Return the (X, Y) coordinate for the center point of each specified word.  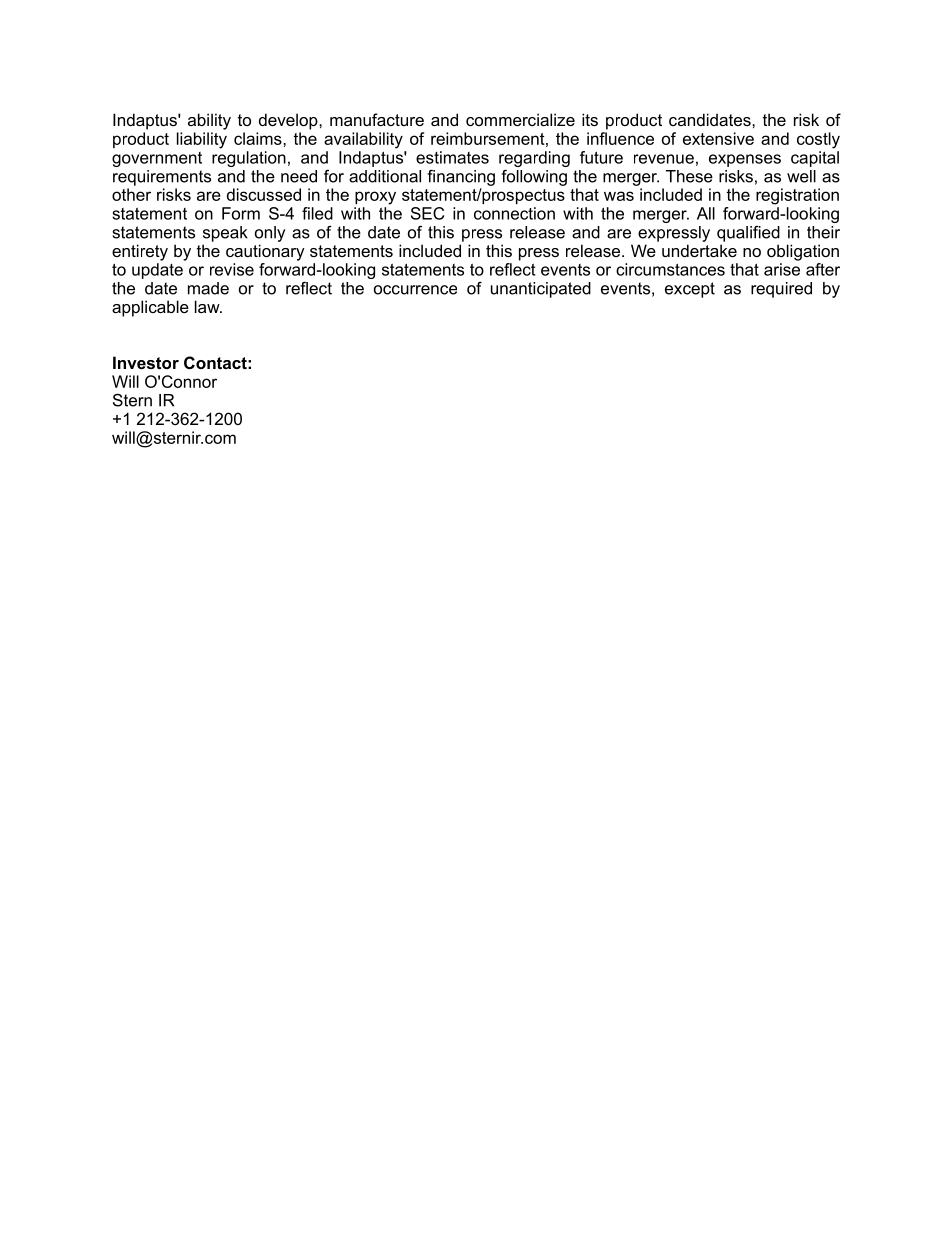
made (208, 288)
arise (782, 269)
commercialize (520, 119)
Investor (146, 362)
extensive (718, 138)
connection (514, 213)
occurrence (415, 290)
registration (797, 196)
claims (259, 138)
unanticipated (541, 290)
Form (241, 213)
